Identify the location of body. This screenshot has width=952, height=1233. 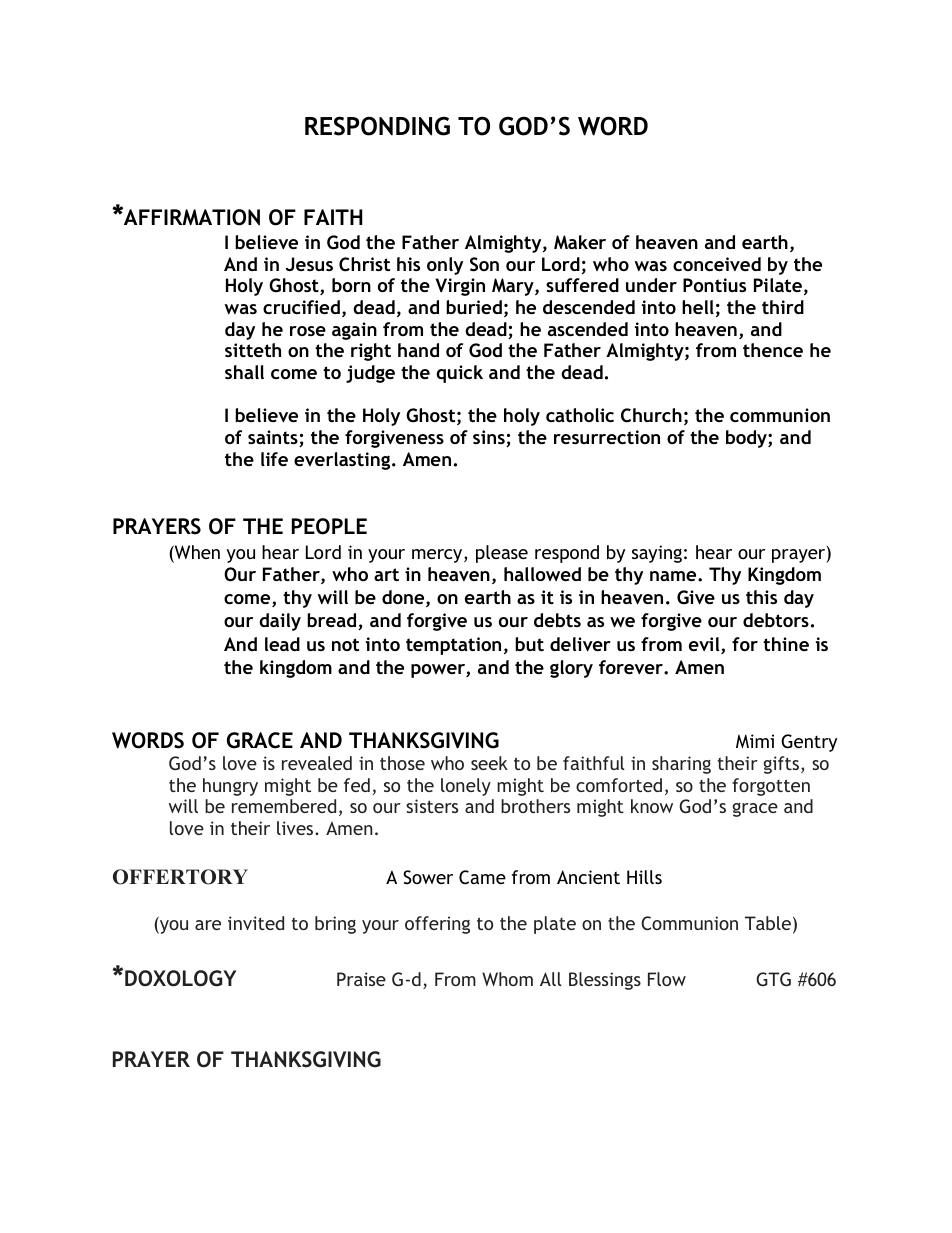
(747, 439).
